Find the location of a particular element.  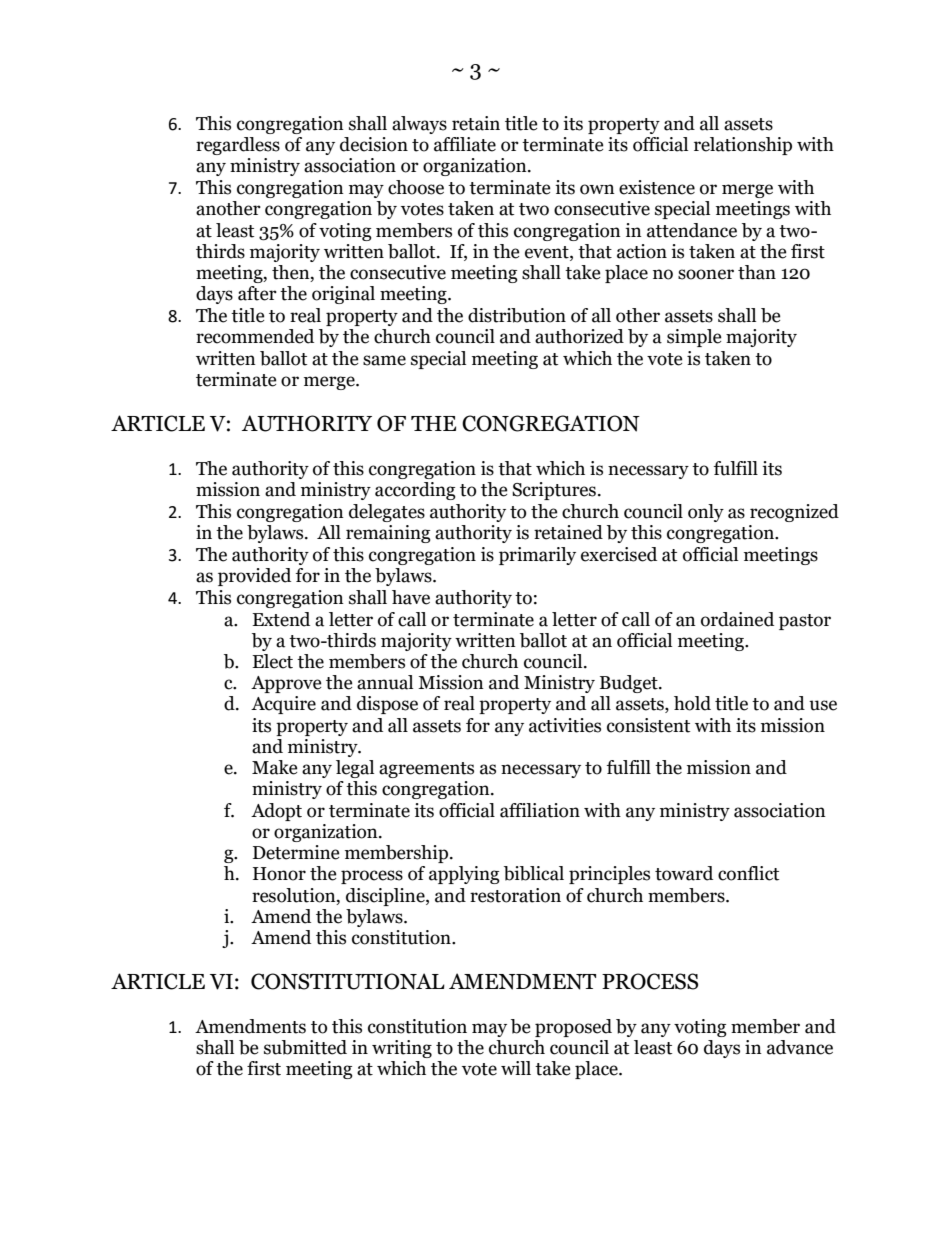

primarily is located at coordinates (537, 556).
